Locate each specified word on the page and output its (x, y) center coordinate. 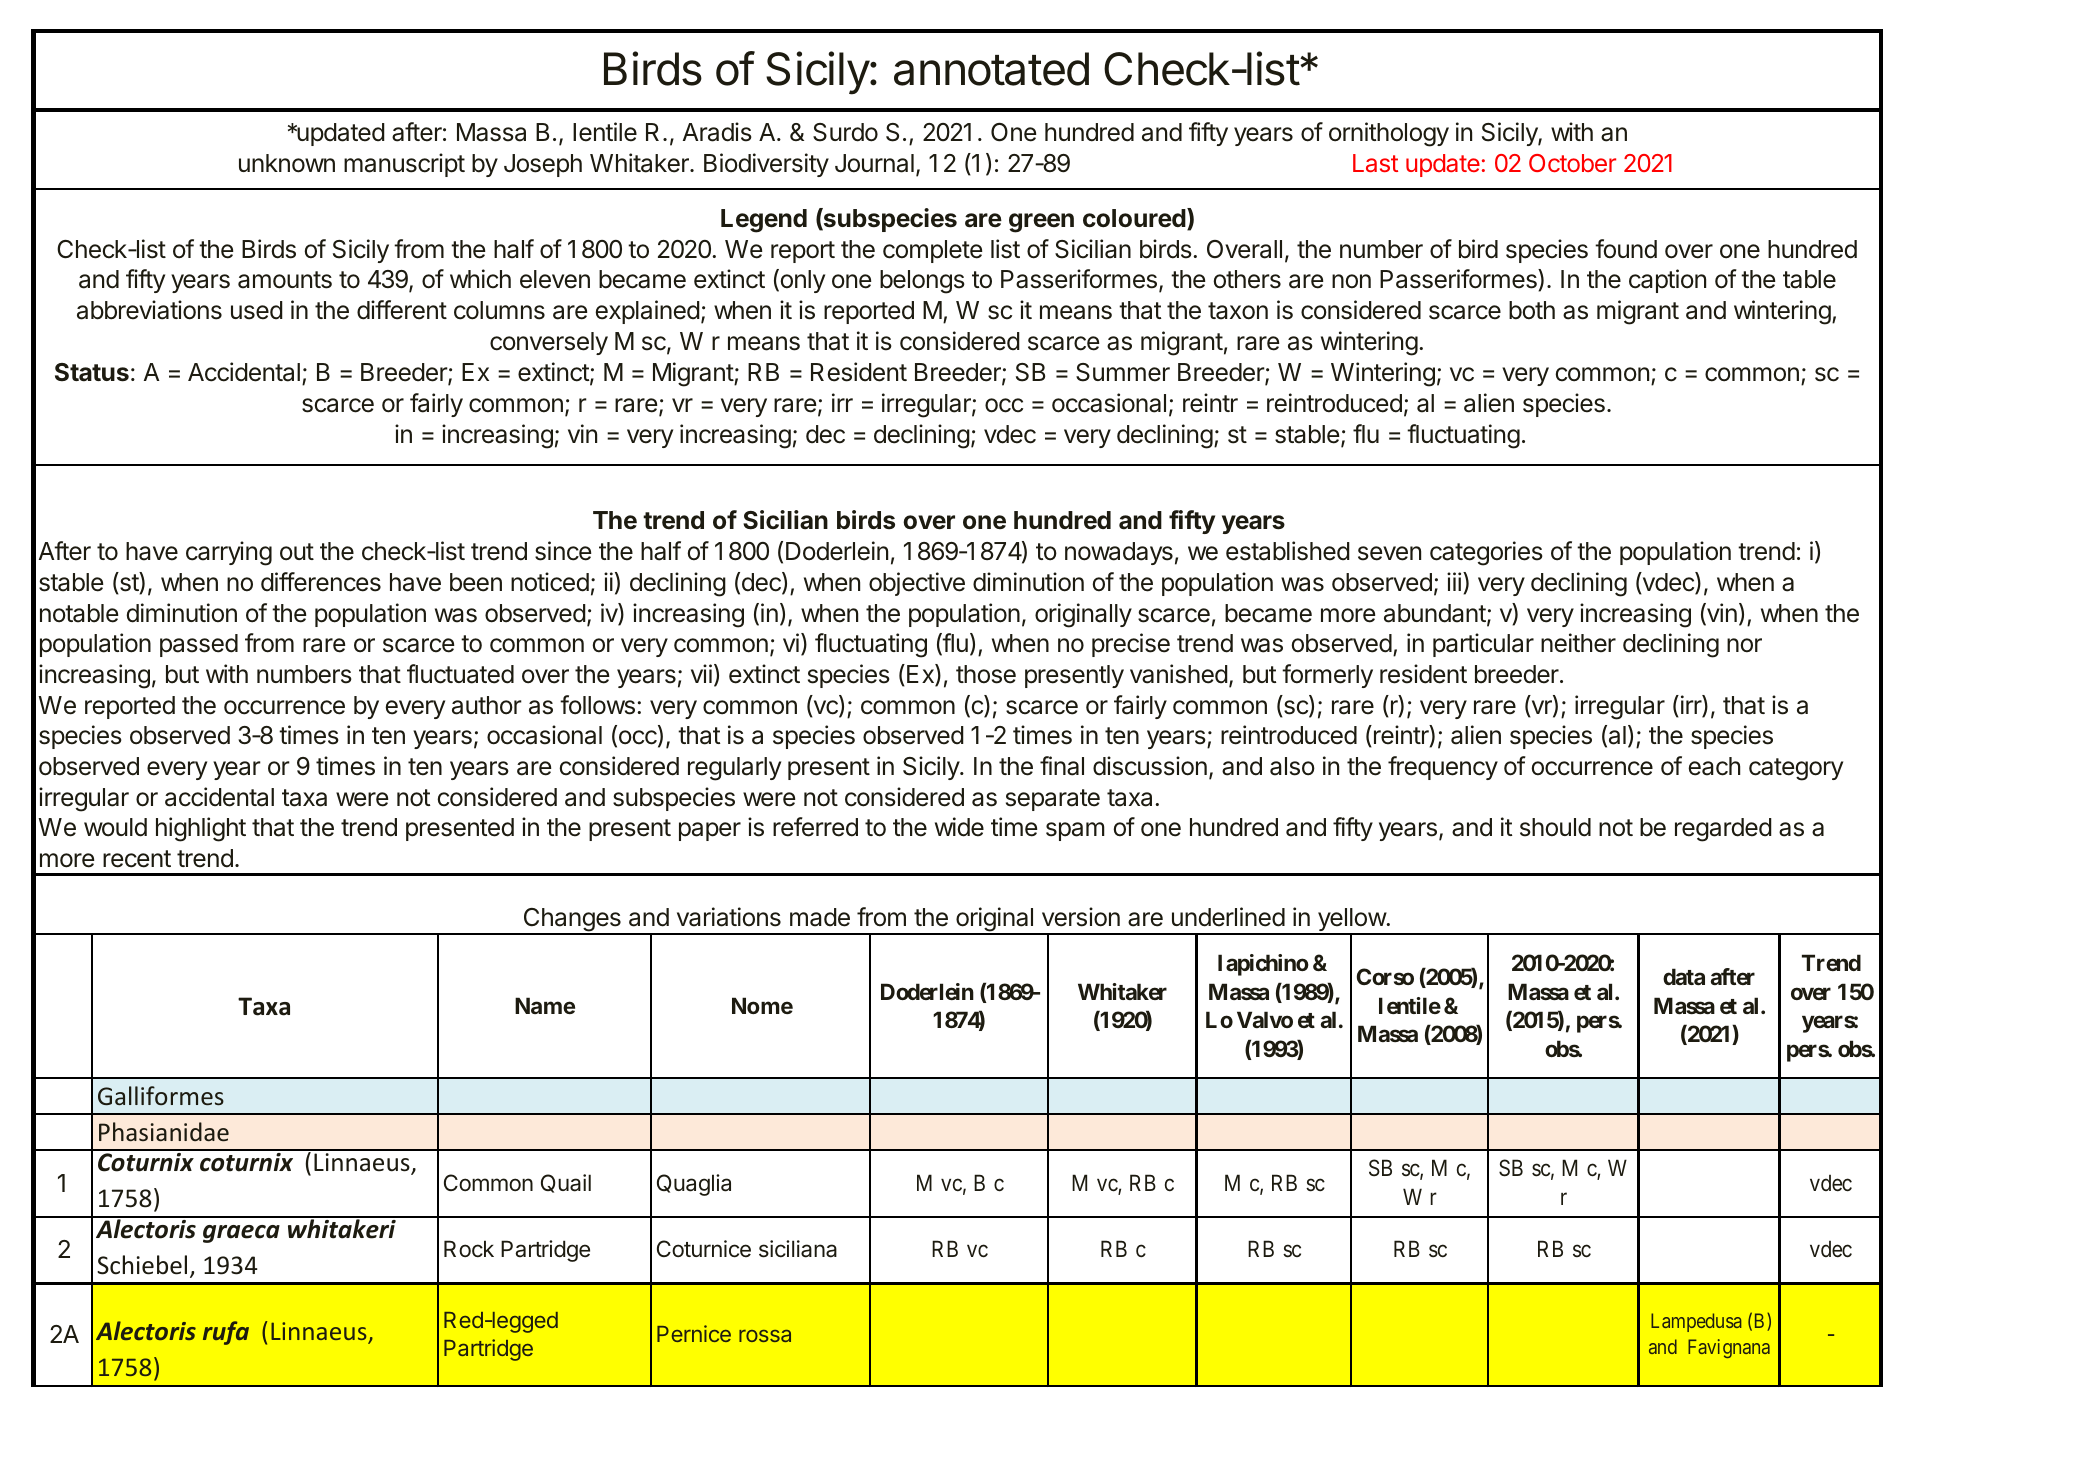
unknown (287, 163)
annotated (991, 69)
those (986, 674)
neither (1578, 643)
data (1684, 976)
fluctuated (460, 674)
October (1572, 163)
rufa (226, 1333)
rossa (765, 1336)
